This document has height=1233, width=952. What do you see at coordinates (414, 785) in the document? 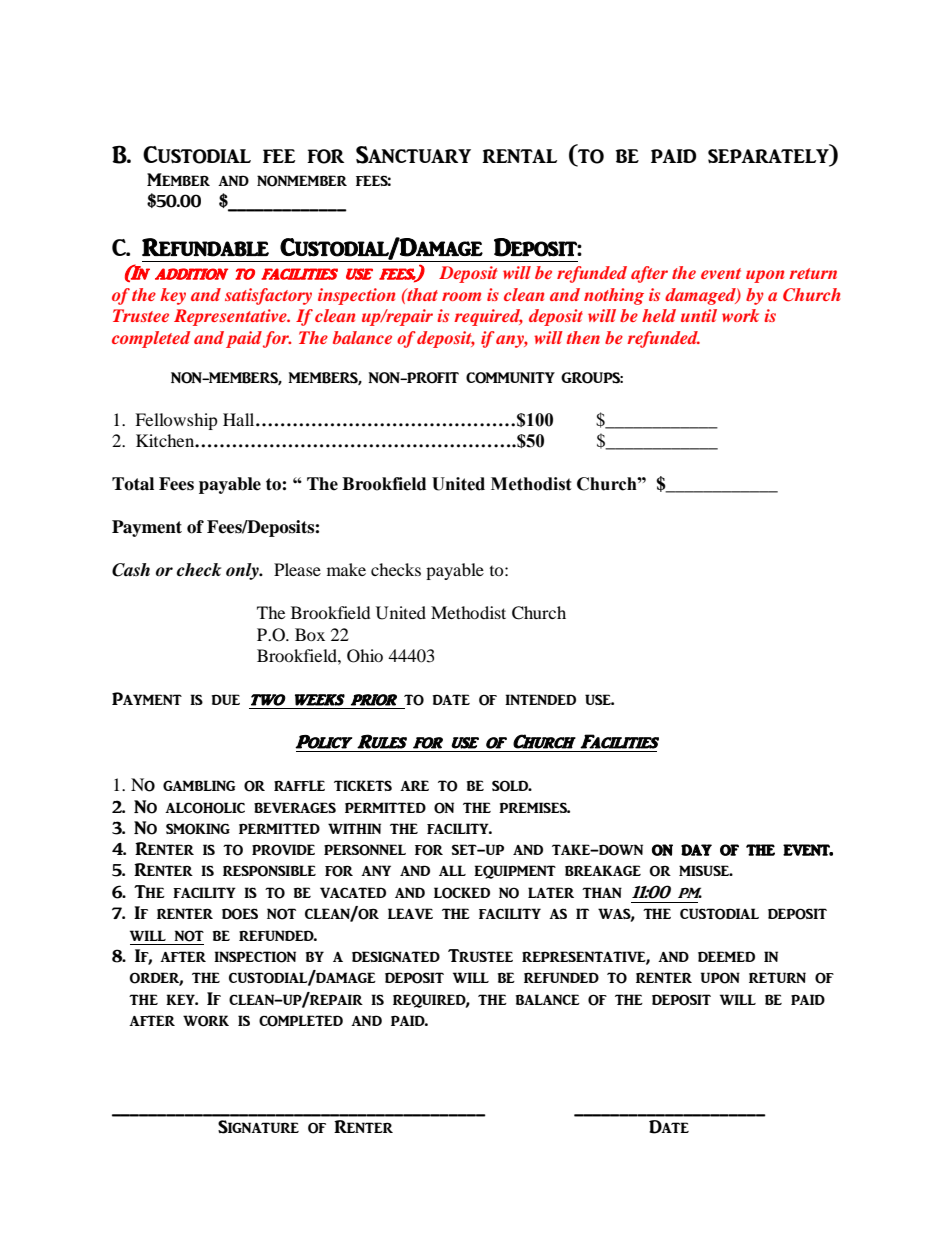
I see `are` at bounding box center [414, 785].
